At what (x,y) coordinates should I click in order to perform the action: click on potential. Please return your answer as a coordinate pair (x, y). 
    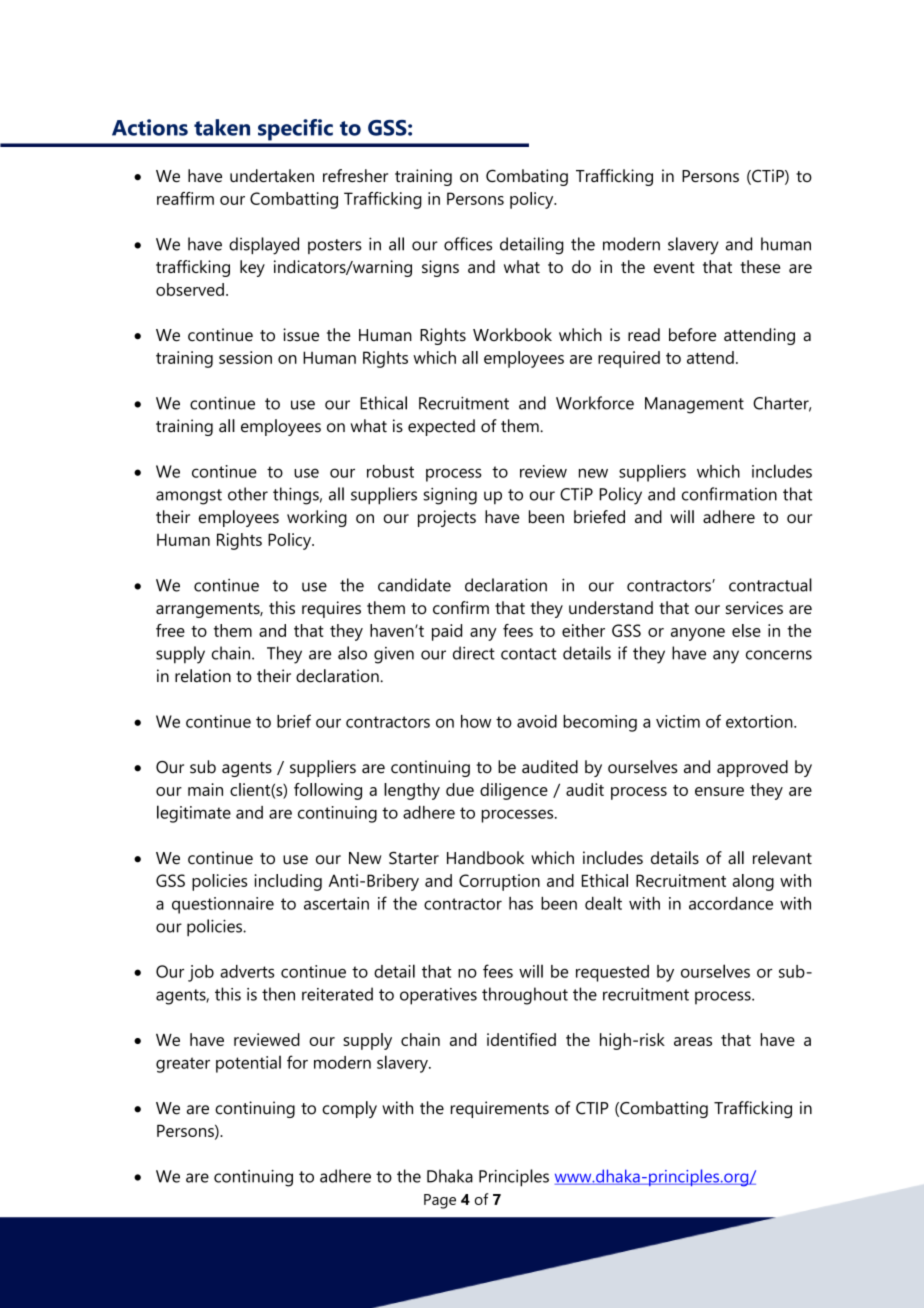
    Looking at the image, I should click on (248, 1064).
